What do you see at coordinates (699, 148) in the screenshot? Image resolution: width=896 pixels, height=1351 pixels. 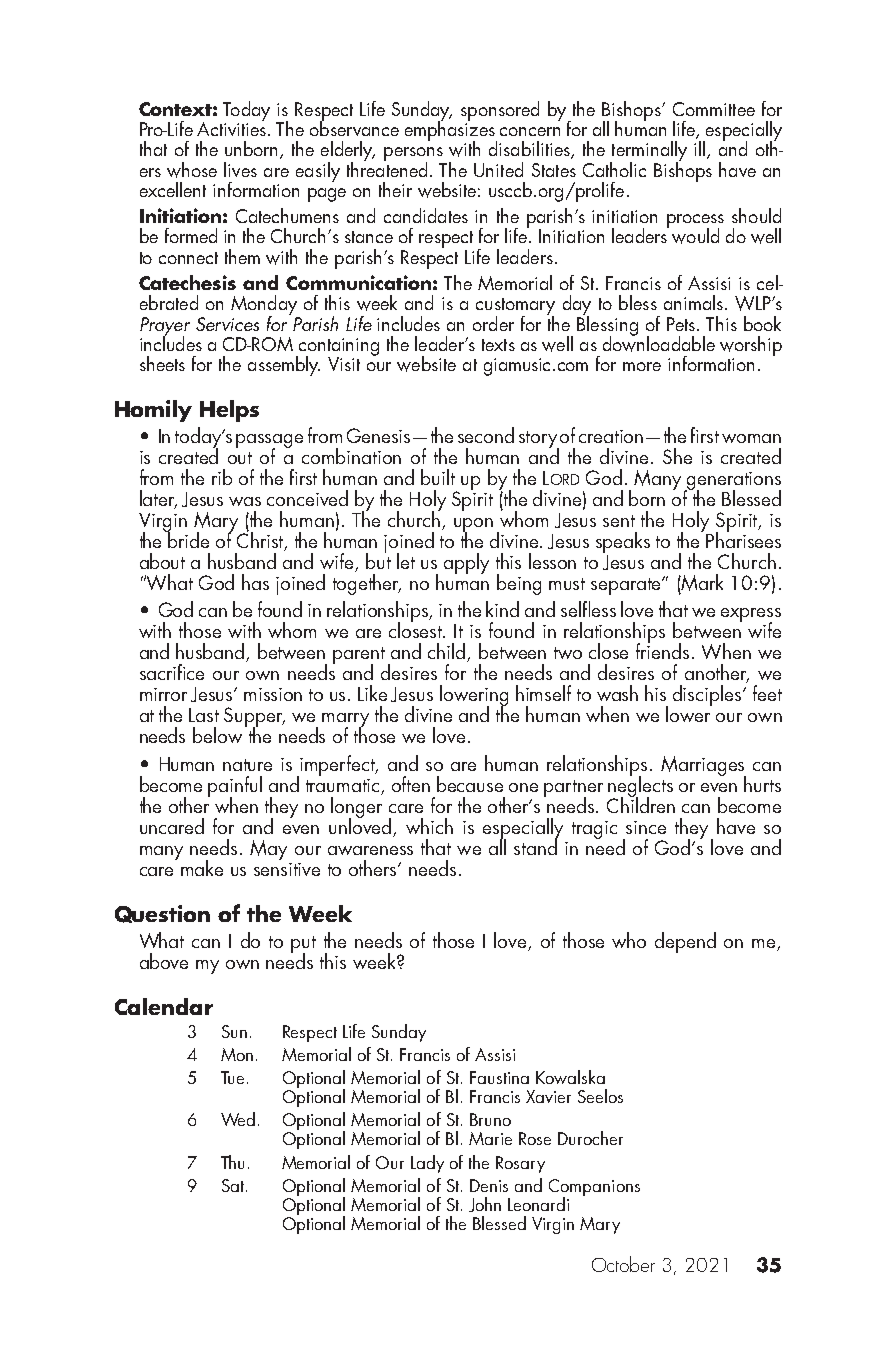 I see `ill` at bounding box center [699, 148].
